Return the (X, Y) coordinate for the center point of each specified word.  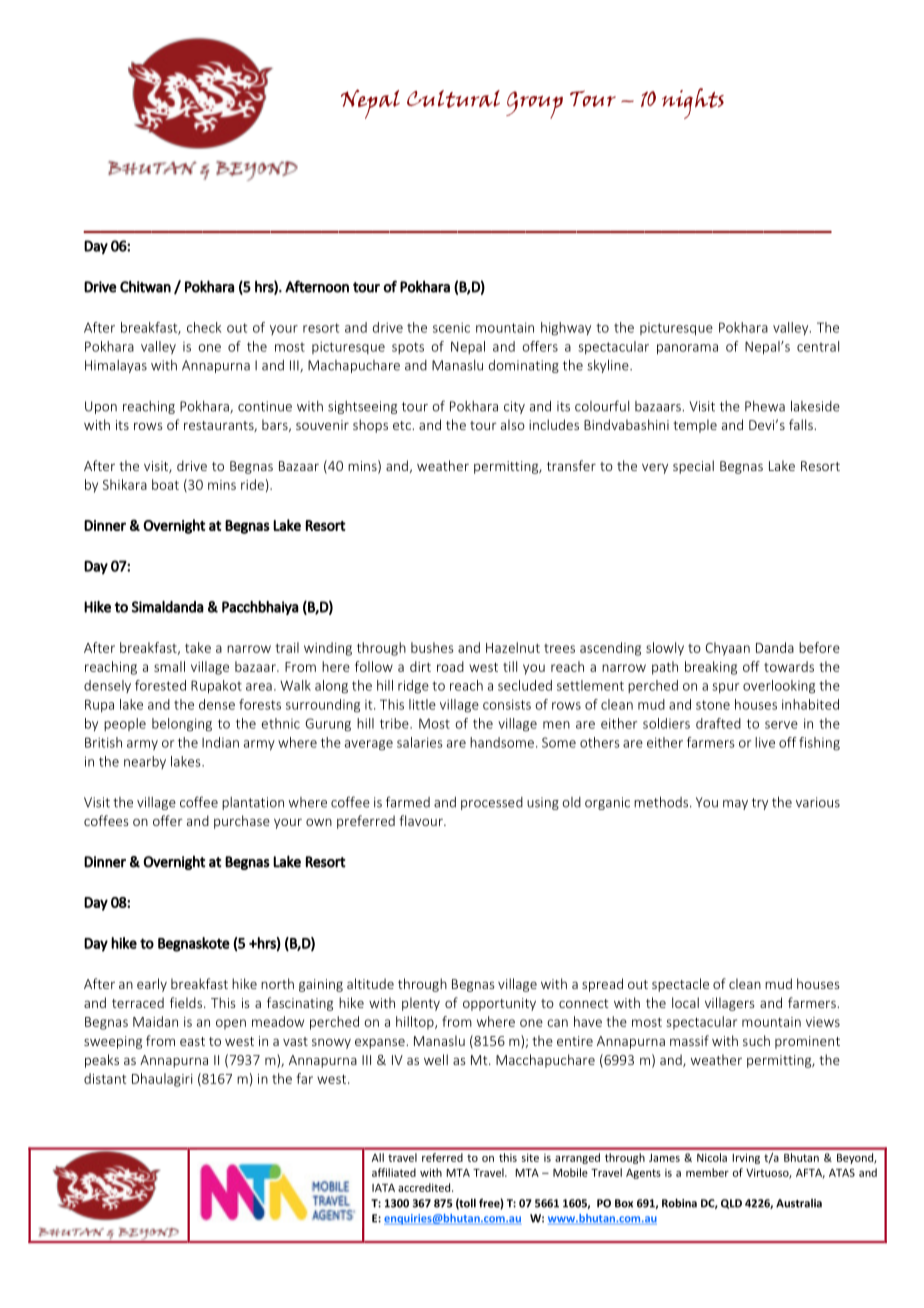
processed (492, 803)
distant (105, 1078)
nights (693, 103)
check (204, 327)
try (760, 804)
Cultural (453, 99)
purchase (242, 822)
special (693, 467)
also (513, 424)
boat (165, 484)
